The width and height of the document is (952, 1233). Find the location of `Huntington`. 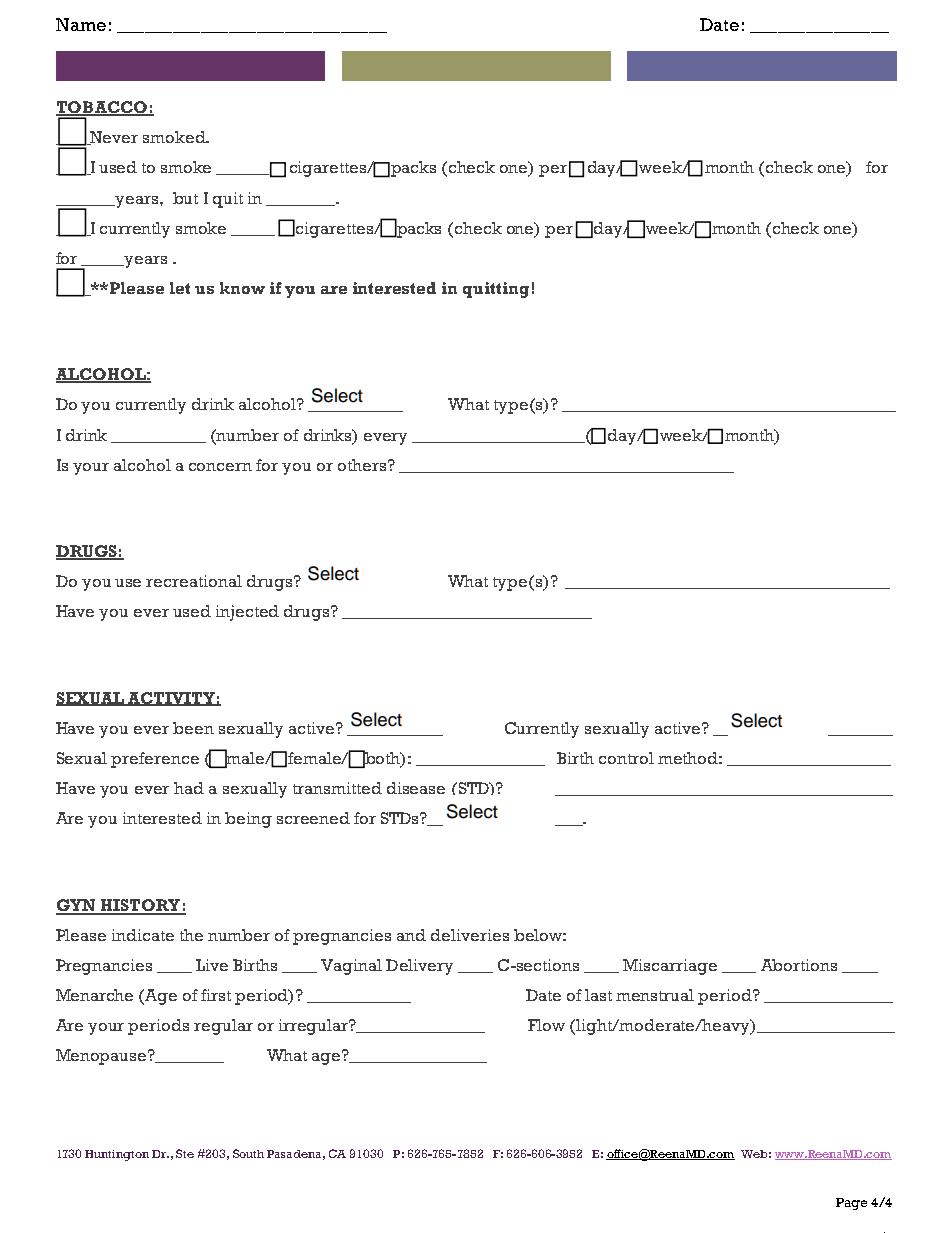

Huntington is located at coordinates (117, 1155).
